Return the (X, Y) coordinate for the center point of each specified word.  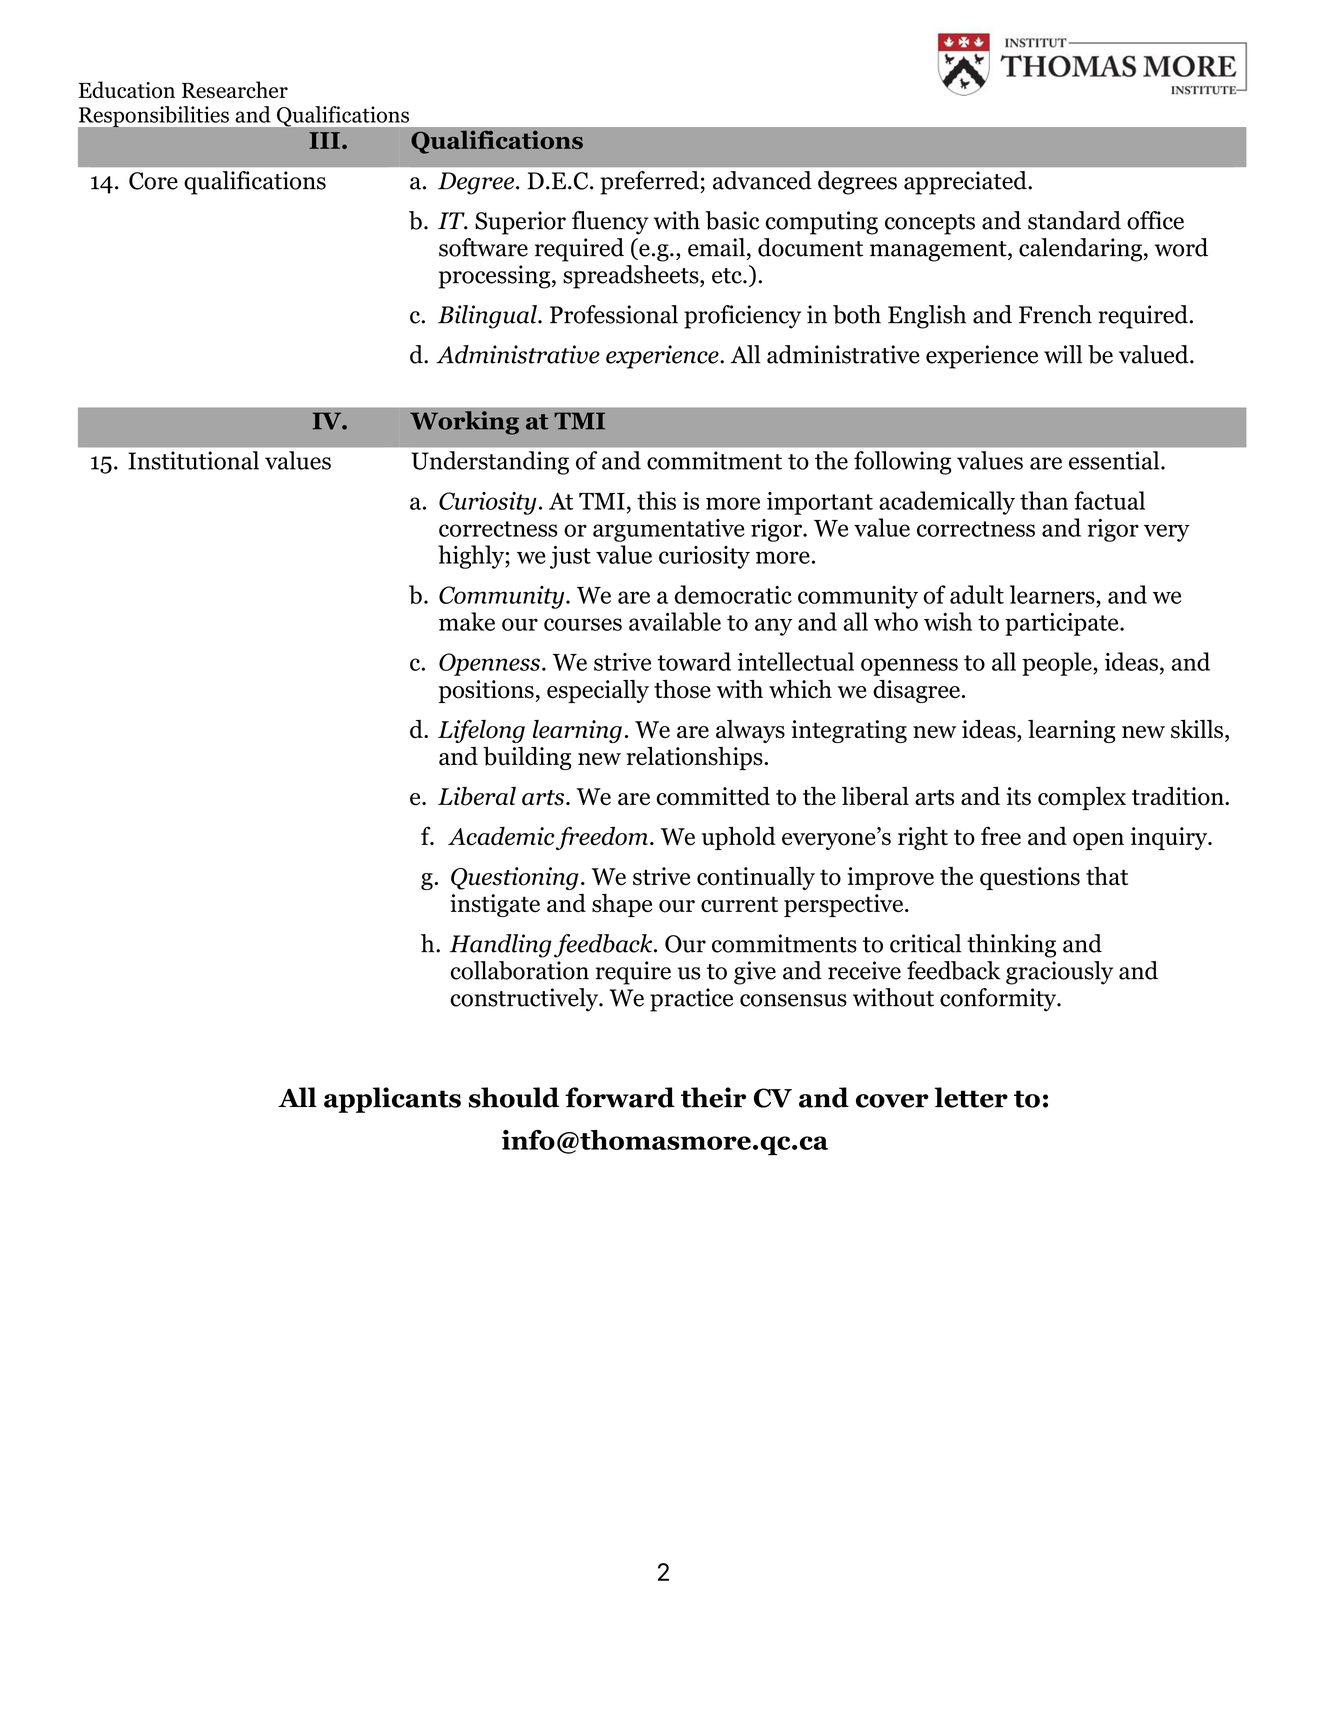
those (682, 689)
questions (1030, 878)
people (1058, 664)
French (1055, 314)
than (1044, 500)
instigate (495, 905)
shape (622, 905)
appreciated (966, 183)
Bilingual (488, 317)
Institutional (193, 460)
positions (486, 691)
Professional (614, 314)
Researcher (235, 90)
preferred (650, 183)
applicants (392, 1100)
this (656, 500)
